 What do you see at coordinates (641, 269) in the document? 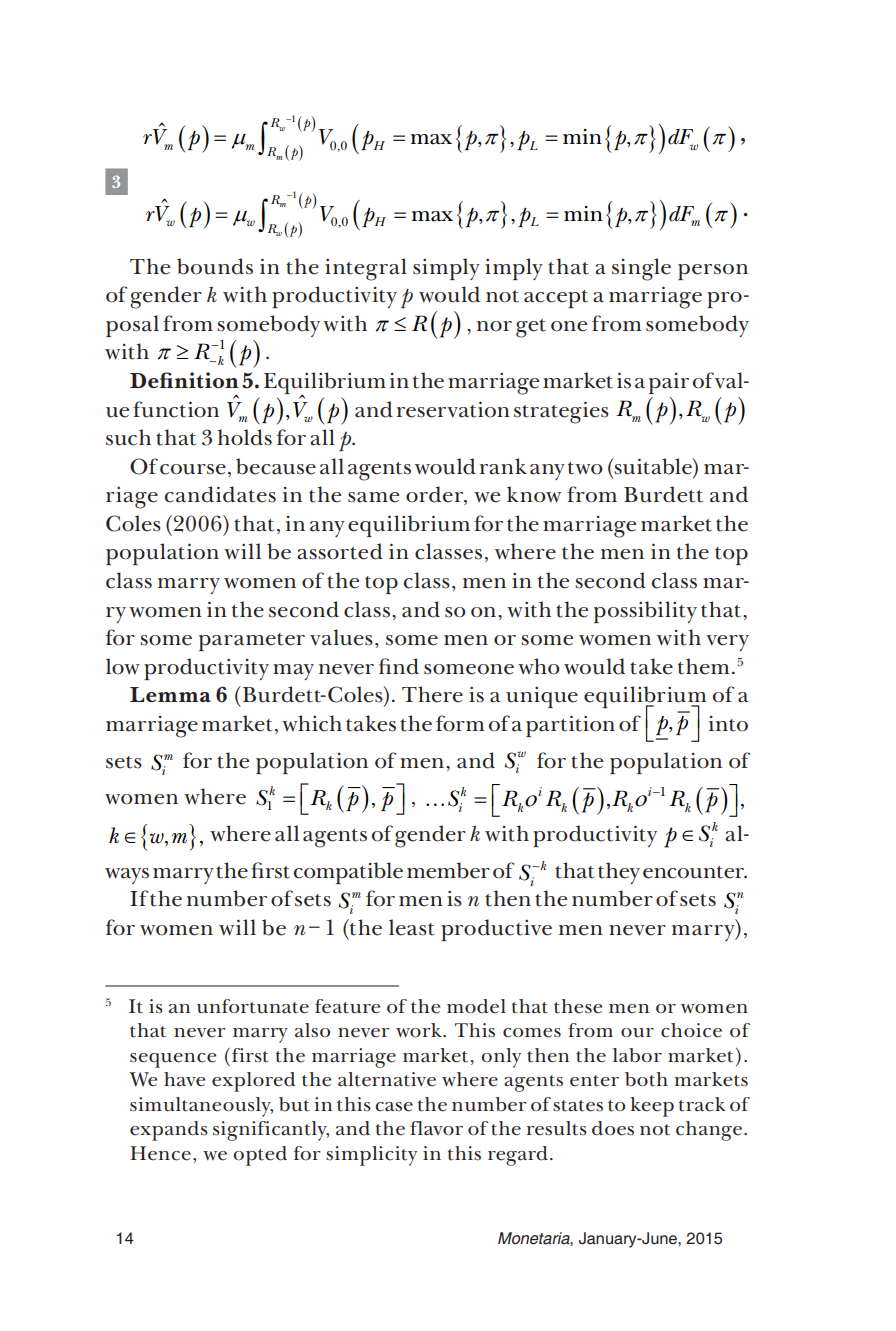
I see `single` at bounding box center [641, 269].
